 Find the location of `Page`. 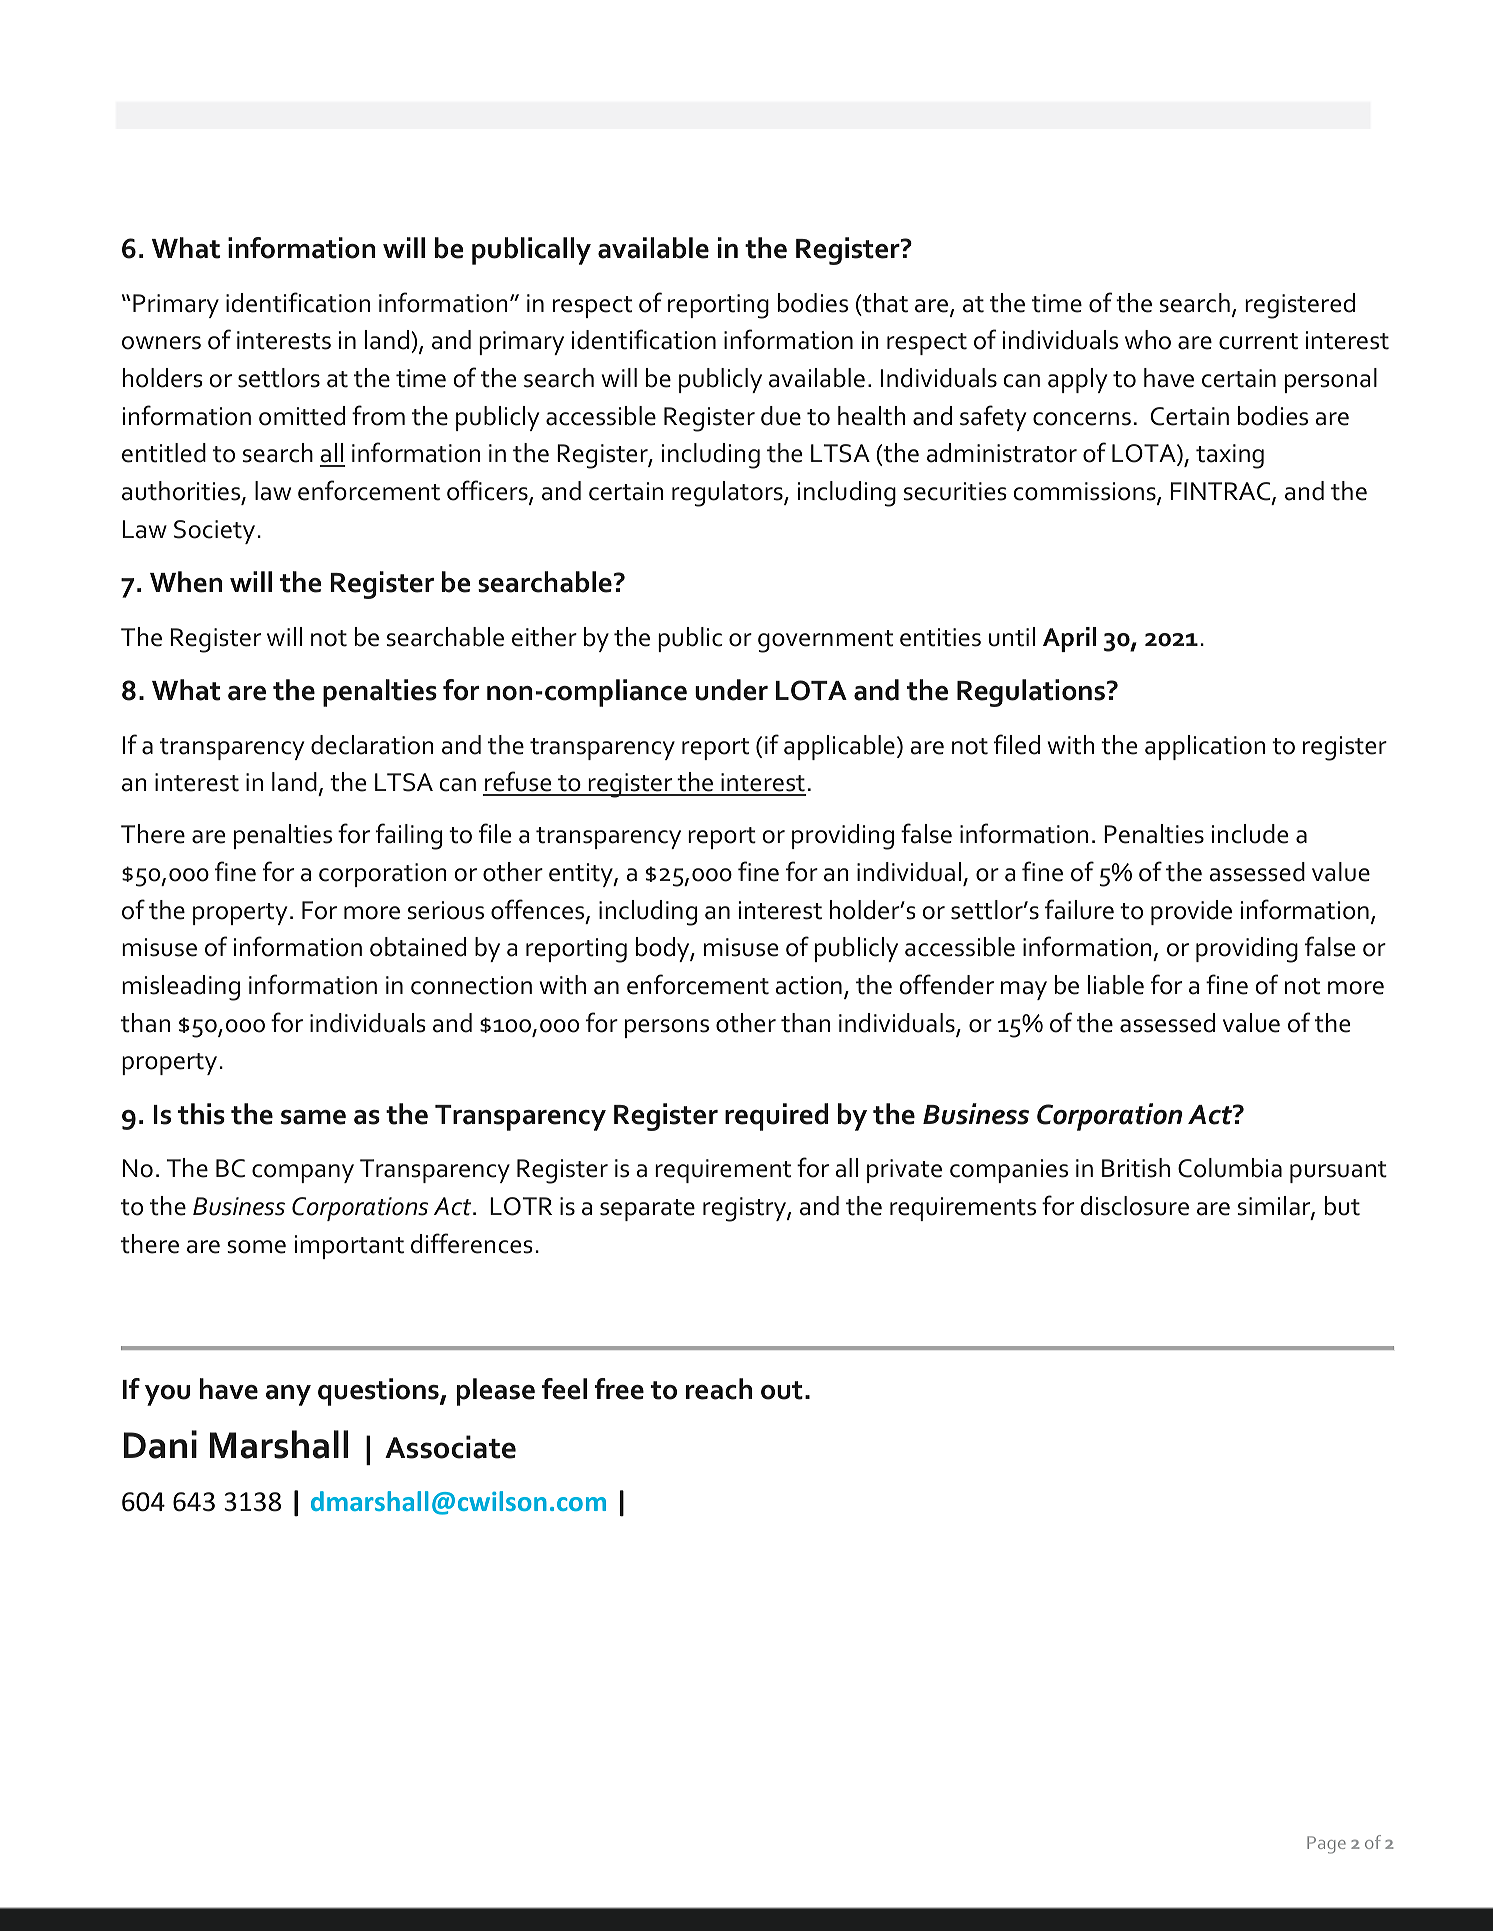

Page is located at coordinates (1326, 1845).
